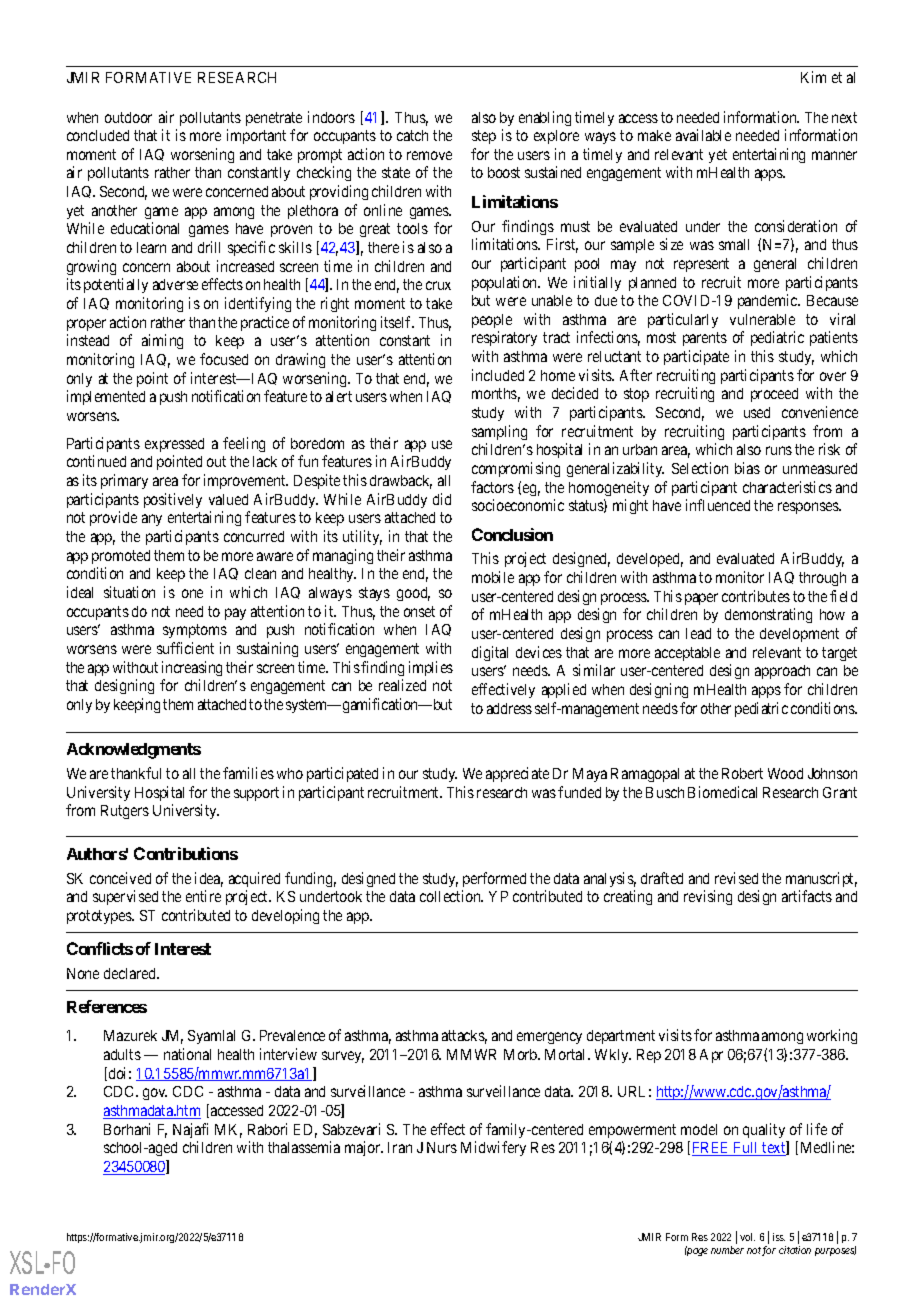 The width and height of the screenshot is (924, 1308). I want to click on conceived, so click(120, 878).
